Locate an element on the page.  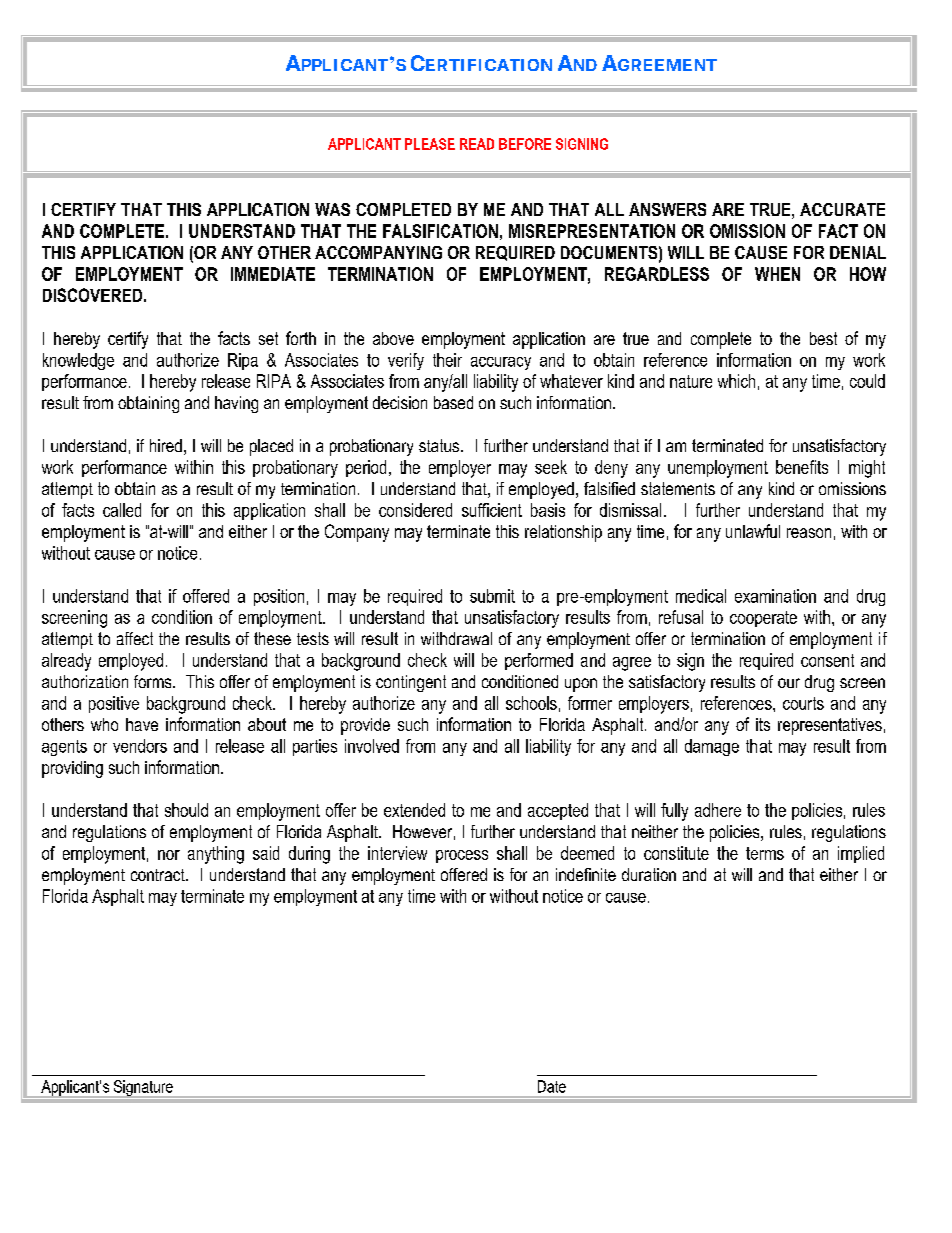
process is located at coordinates (462, 856).
